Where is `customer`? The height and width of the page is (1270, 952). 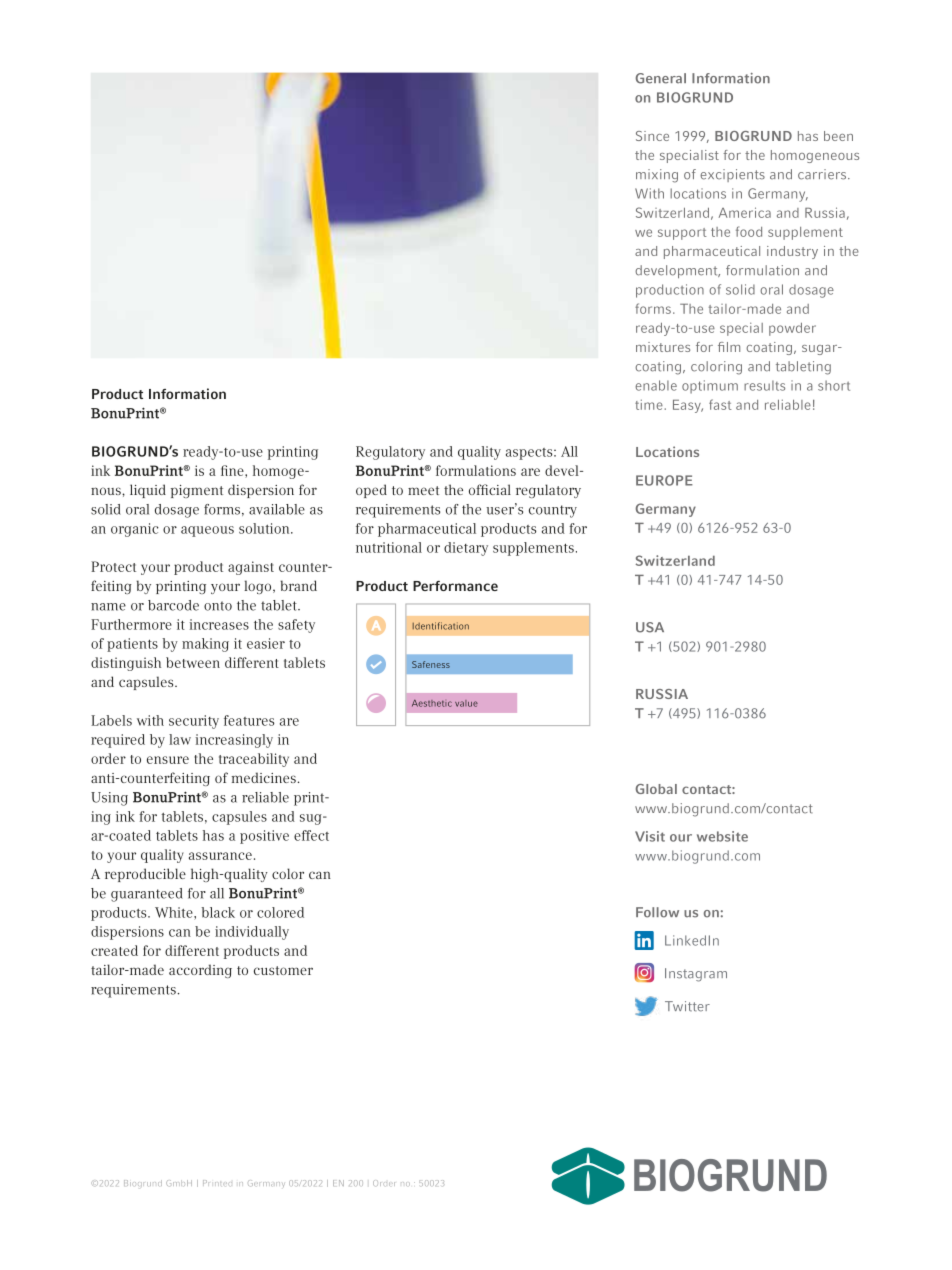 customer is located at coordinates (283, 970).
